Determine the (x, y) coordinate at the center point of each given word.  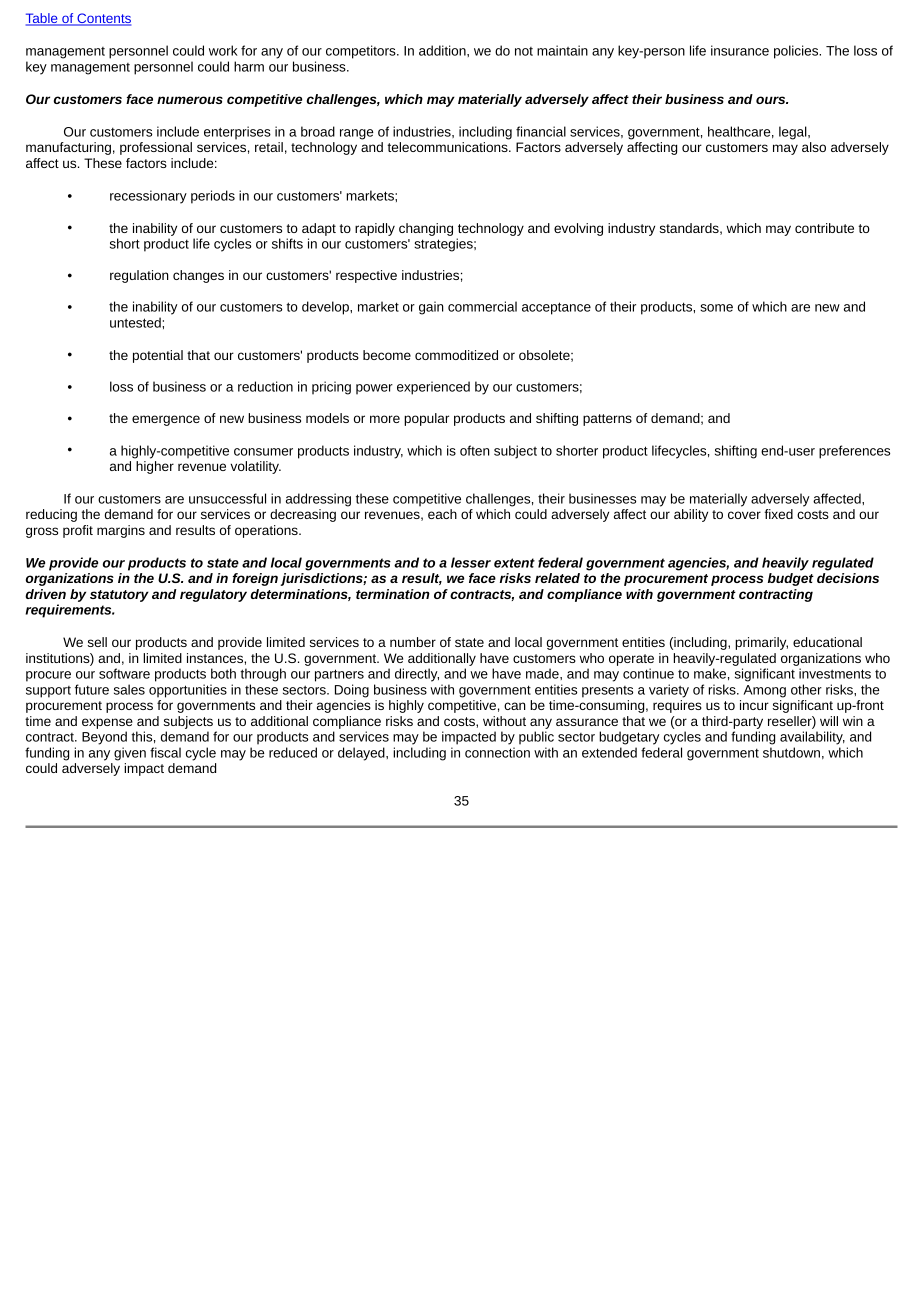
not (524, 51)
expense (107, 723)
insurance (740, 50)
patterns (607, 420)
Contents (103, 19)
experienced (433, 388)
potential (158, 356)
